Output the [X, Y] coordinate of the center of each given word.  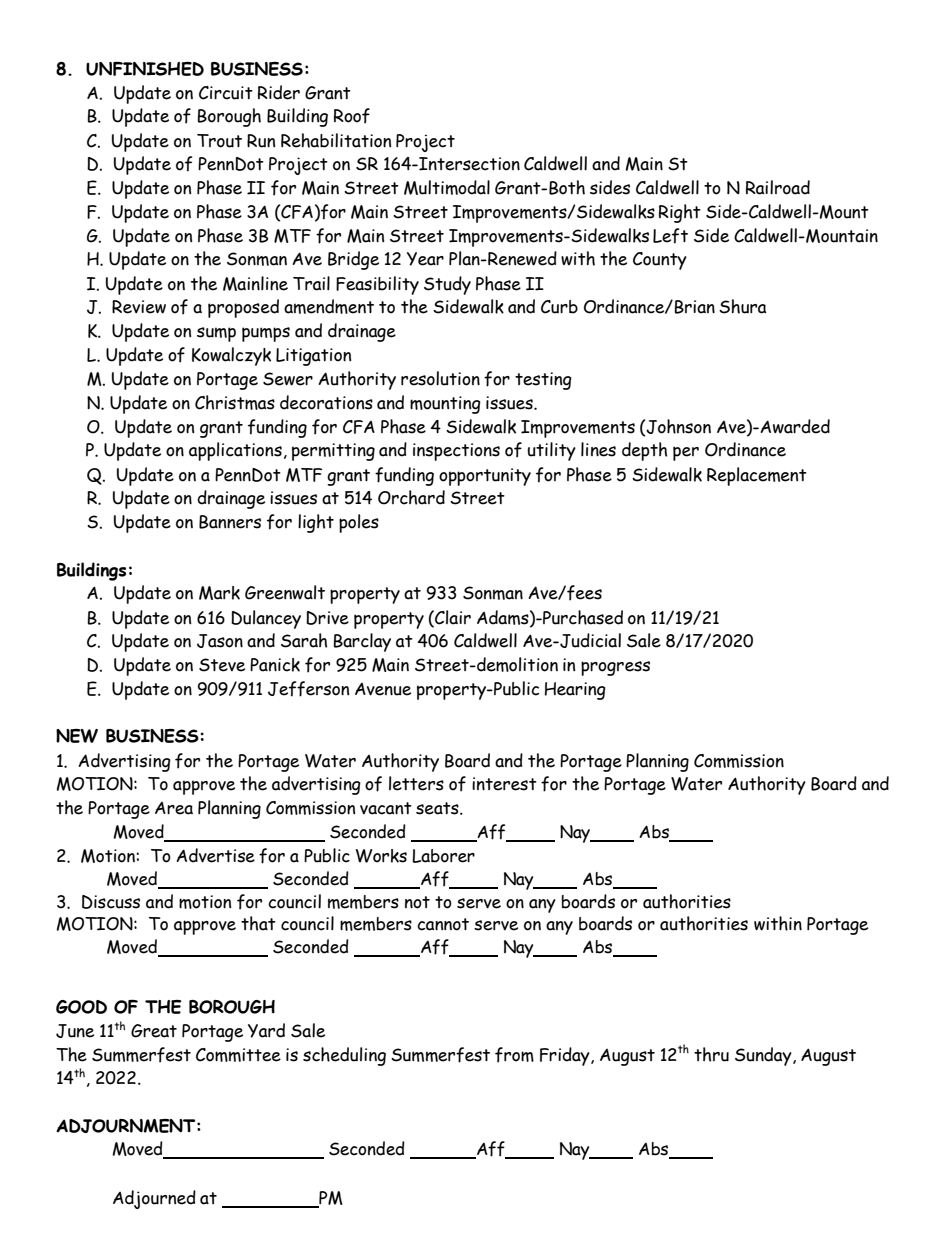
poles [359, 523]
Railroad [778, 187]
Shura [743, 306]
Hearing [575, 691]
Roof [352, 116]
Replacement [757, 476]
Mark [219, 593]
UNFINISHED [145, 69]
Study [447, 285]
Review [139, 307]
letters [416, 783]
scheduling [344, 1056]
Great [154, 1031]
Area [174, 808]
